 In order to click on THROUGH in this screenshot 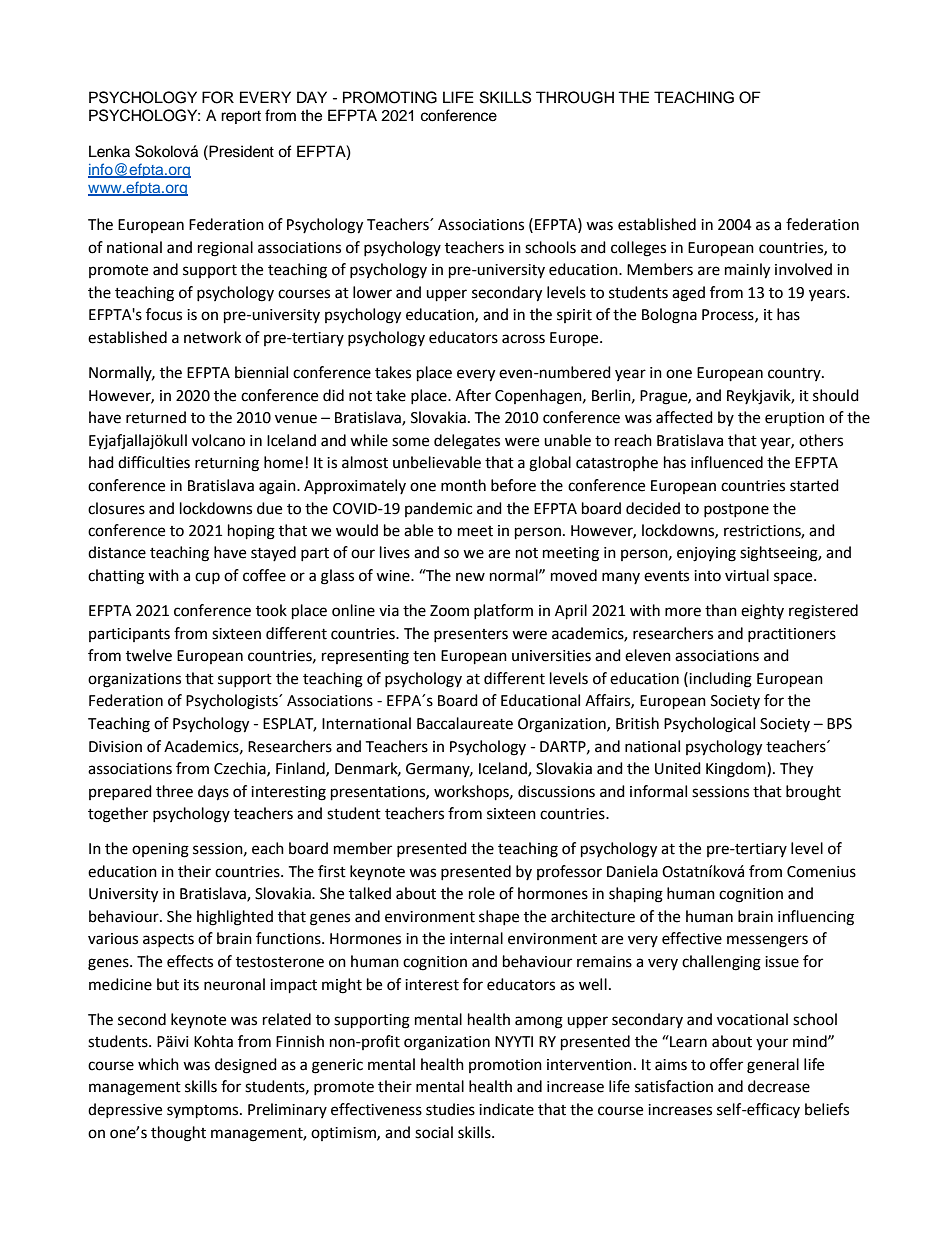, I will do `click(575, 97)`.
